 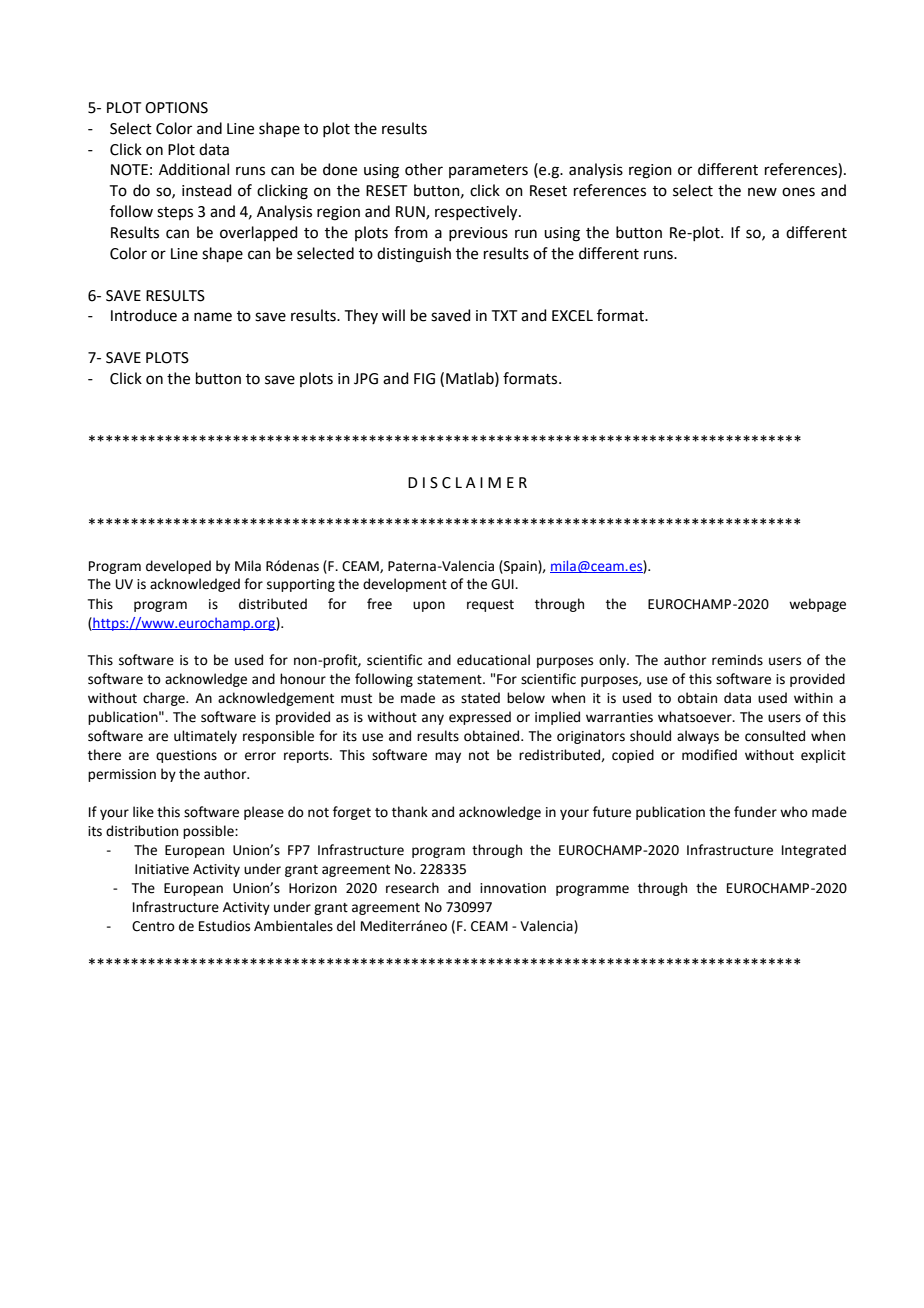 What do you see at coordinates (488, 171) in the screenshot?
I see `parameters` at bounding box center [488, 171].
